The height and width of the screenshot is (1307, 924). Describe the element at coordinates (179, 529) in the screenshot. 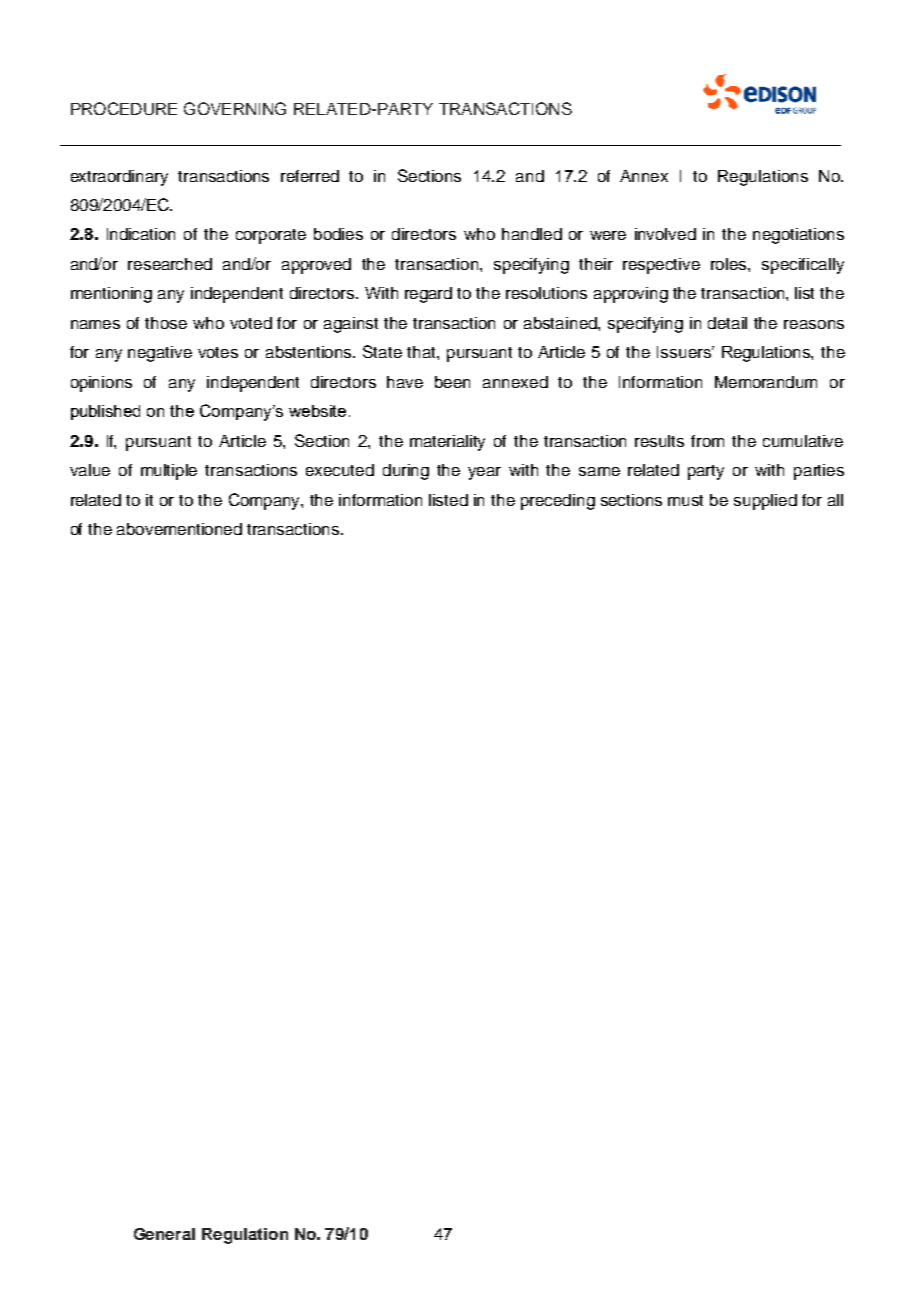

I see `abovementioned` at that location.
